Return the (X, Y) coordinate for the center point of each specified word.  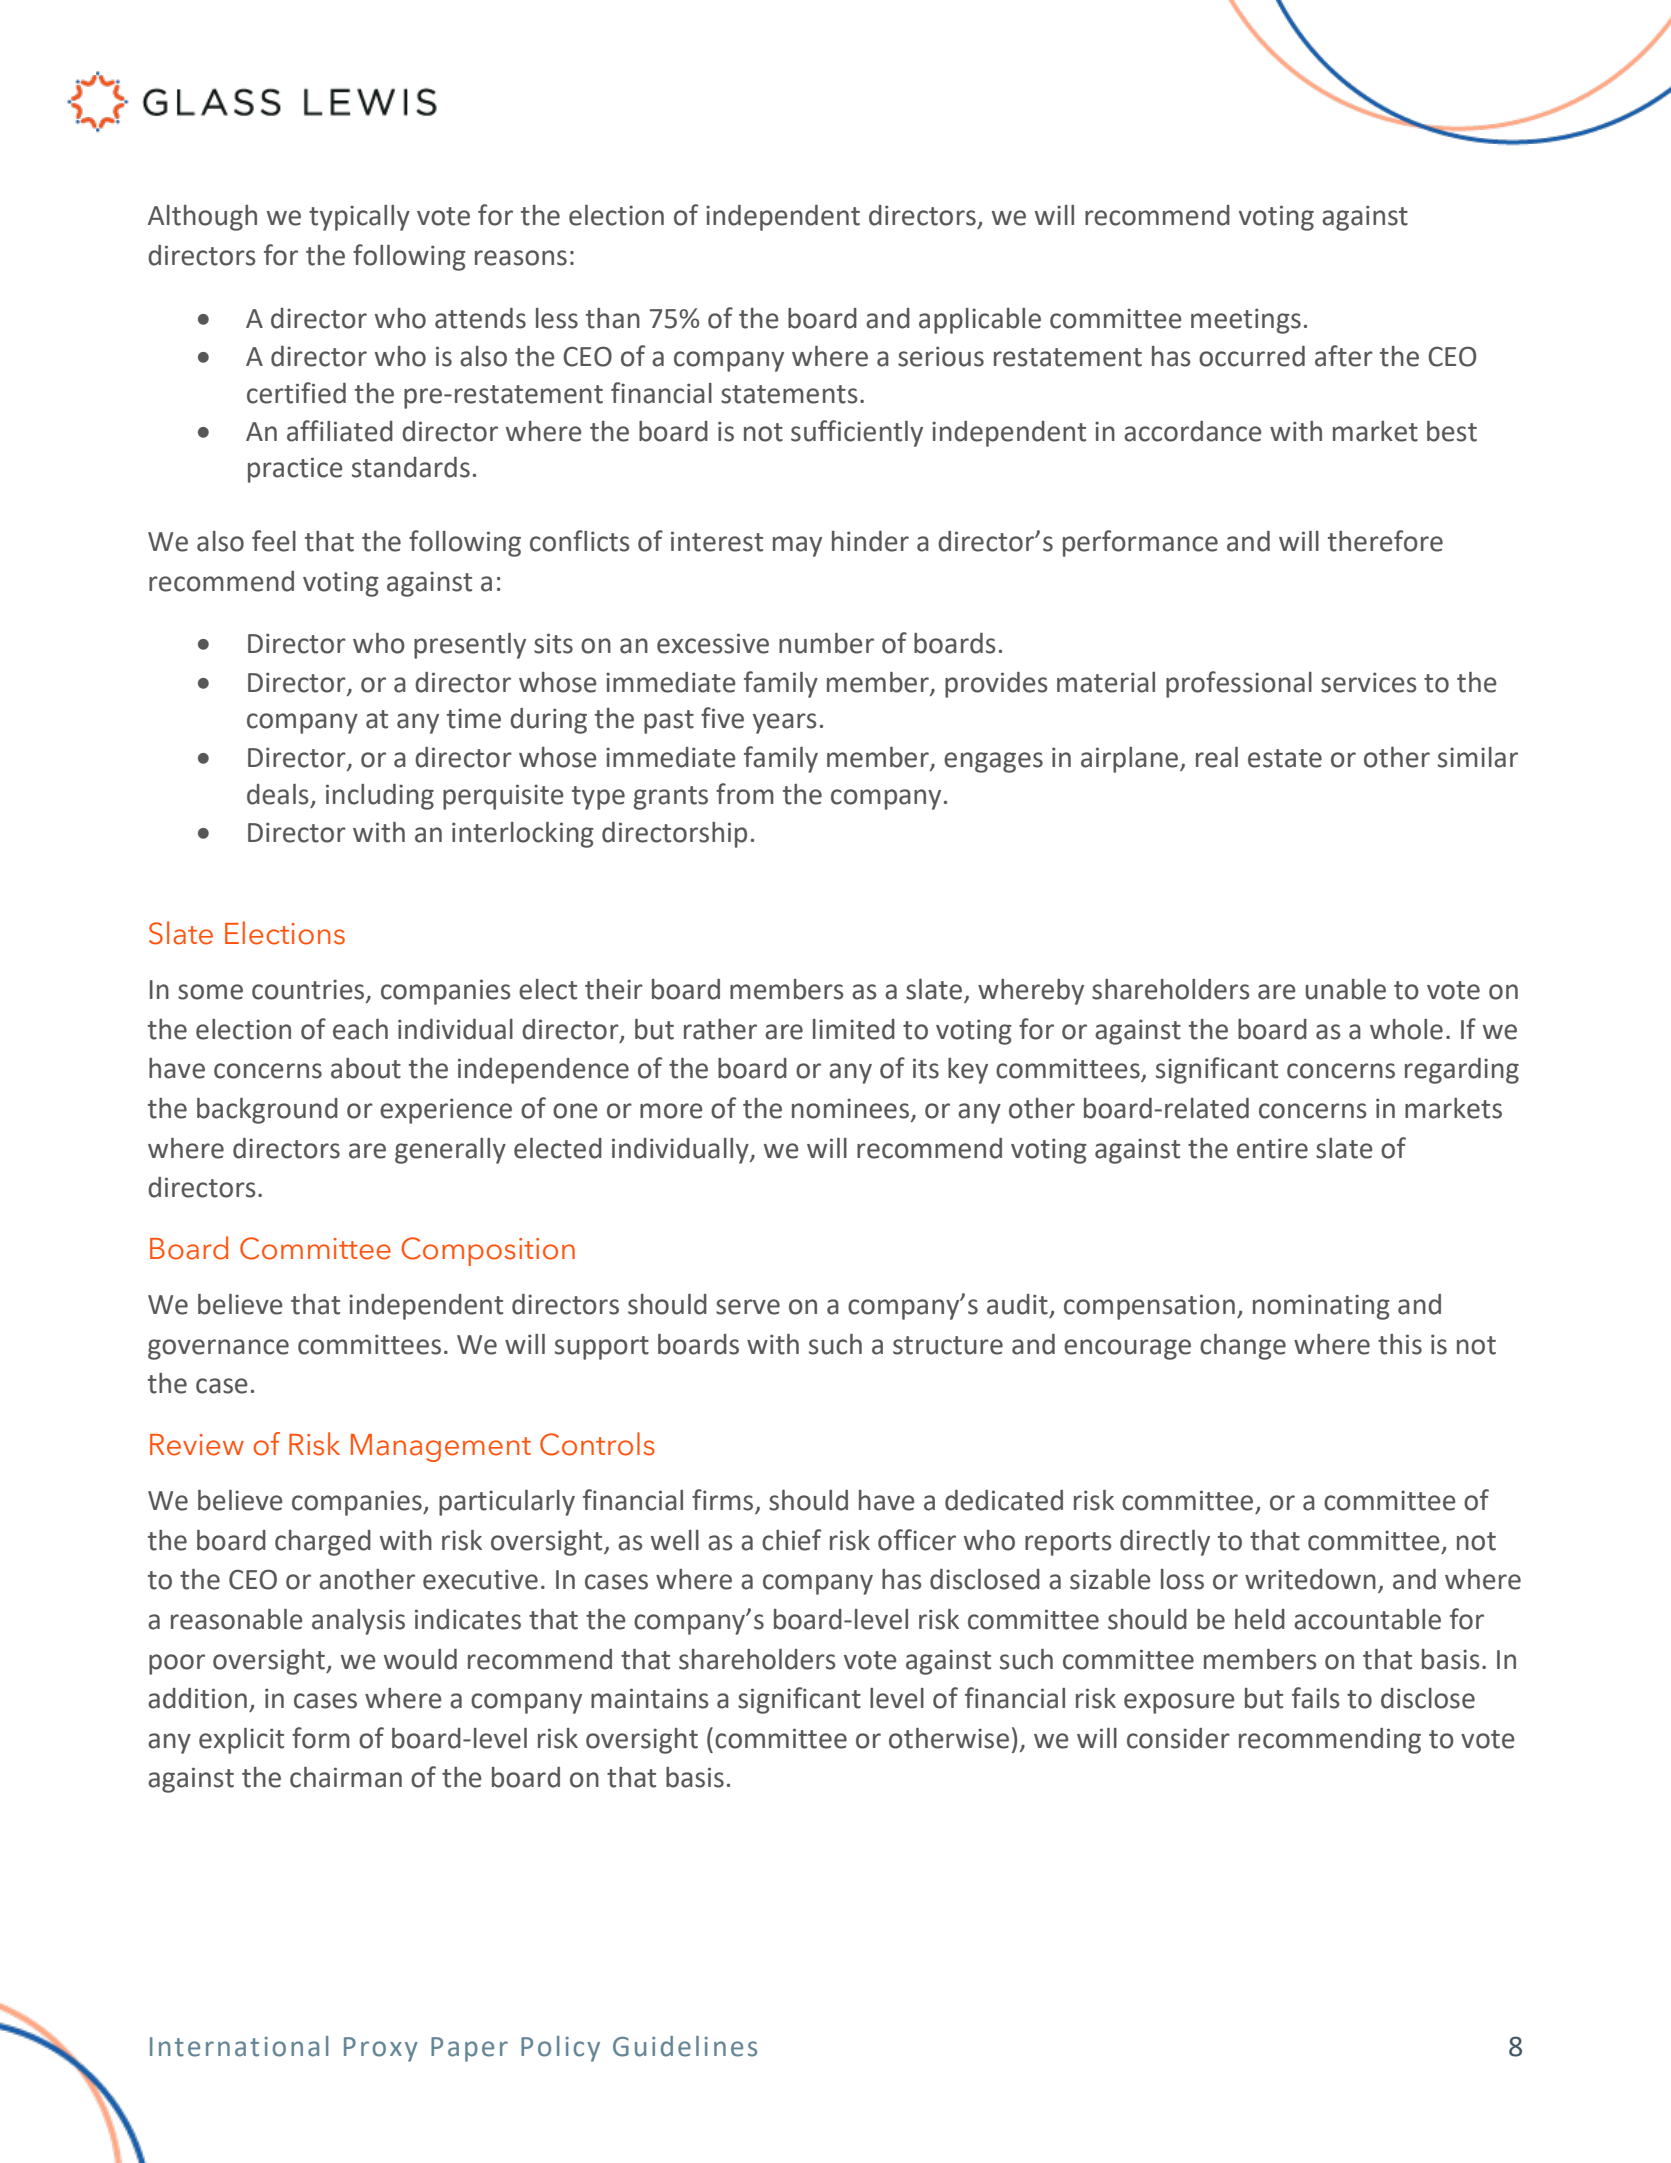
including (380, 797)
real (1217, 757)
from (745, 794)
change (1243, 1347)
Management (441, 1448)
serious (941, 356)
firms (724, 1501)
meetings (1246, 321)
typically (359, 218)
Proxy (381, 2049)
